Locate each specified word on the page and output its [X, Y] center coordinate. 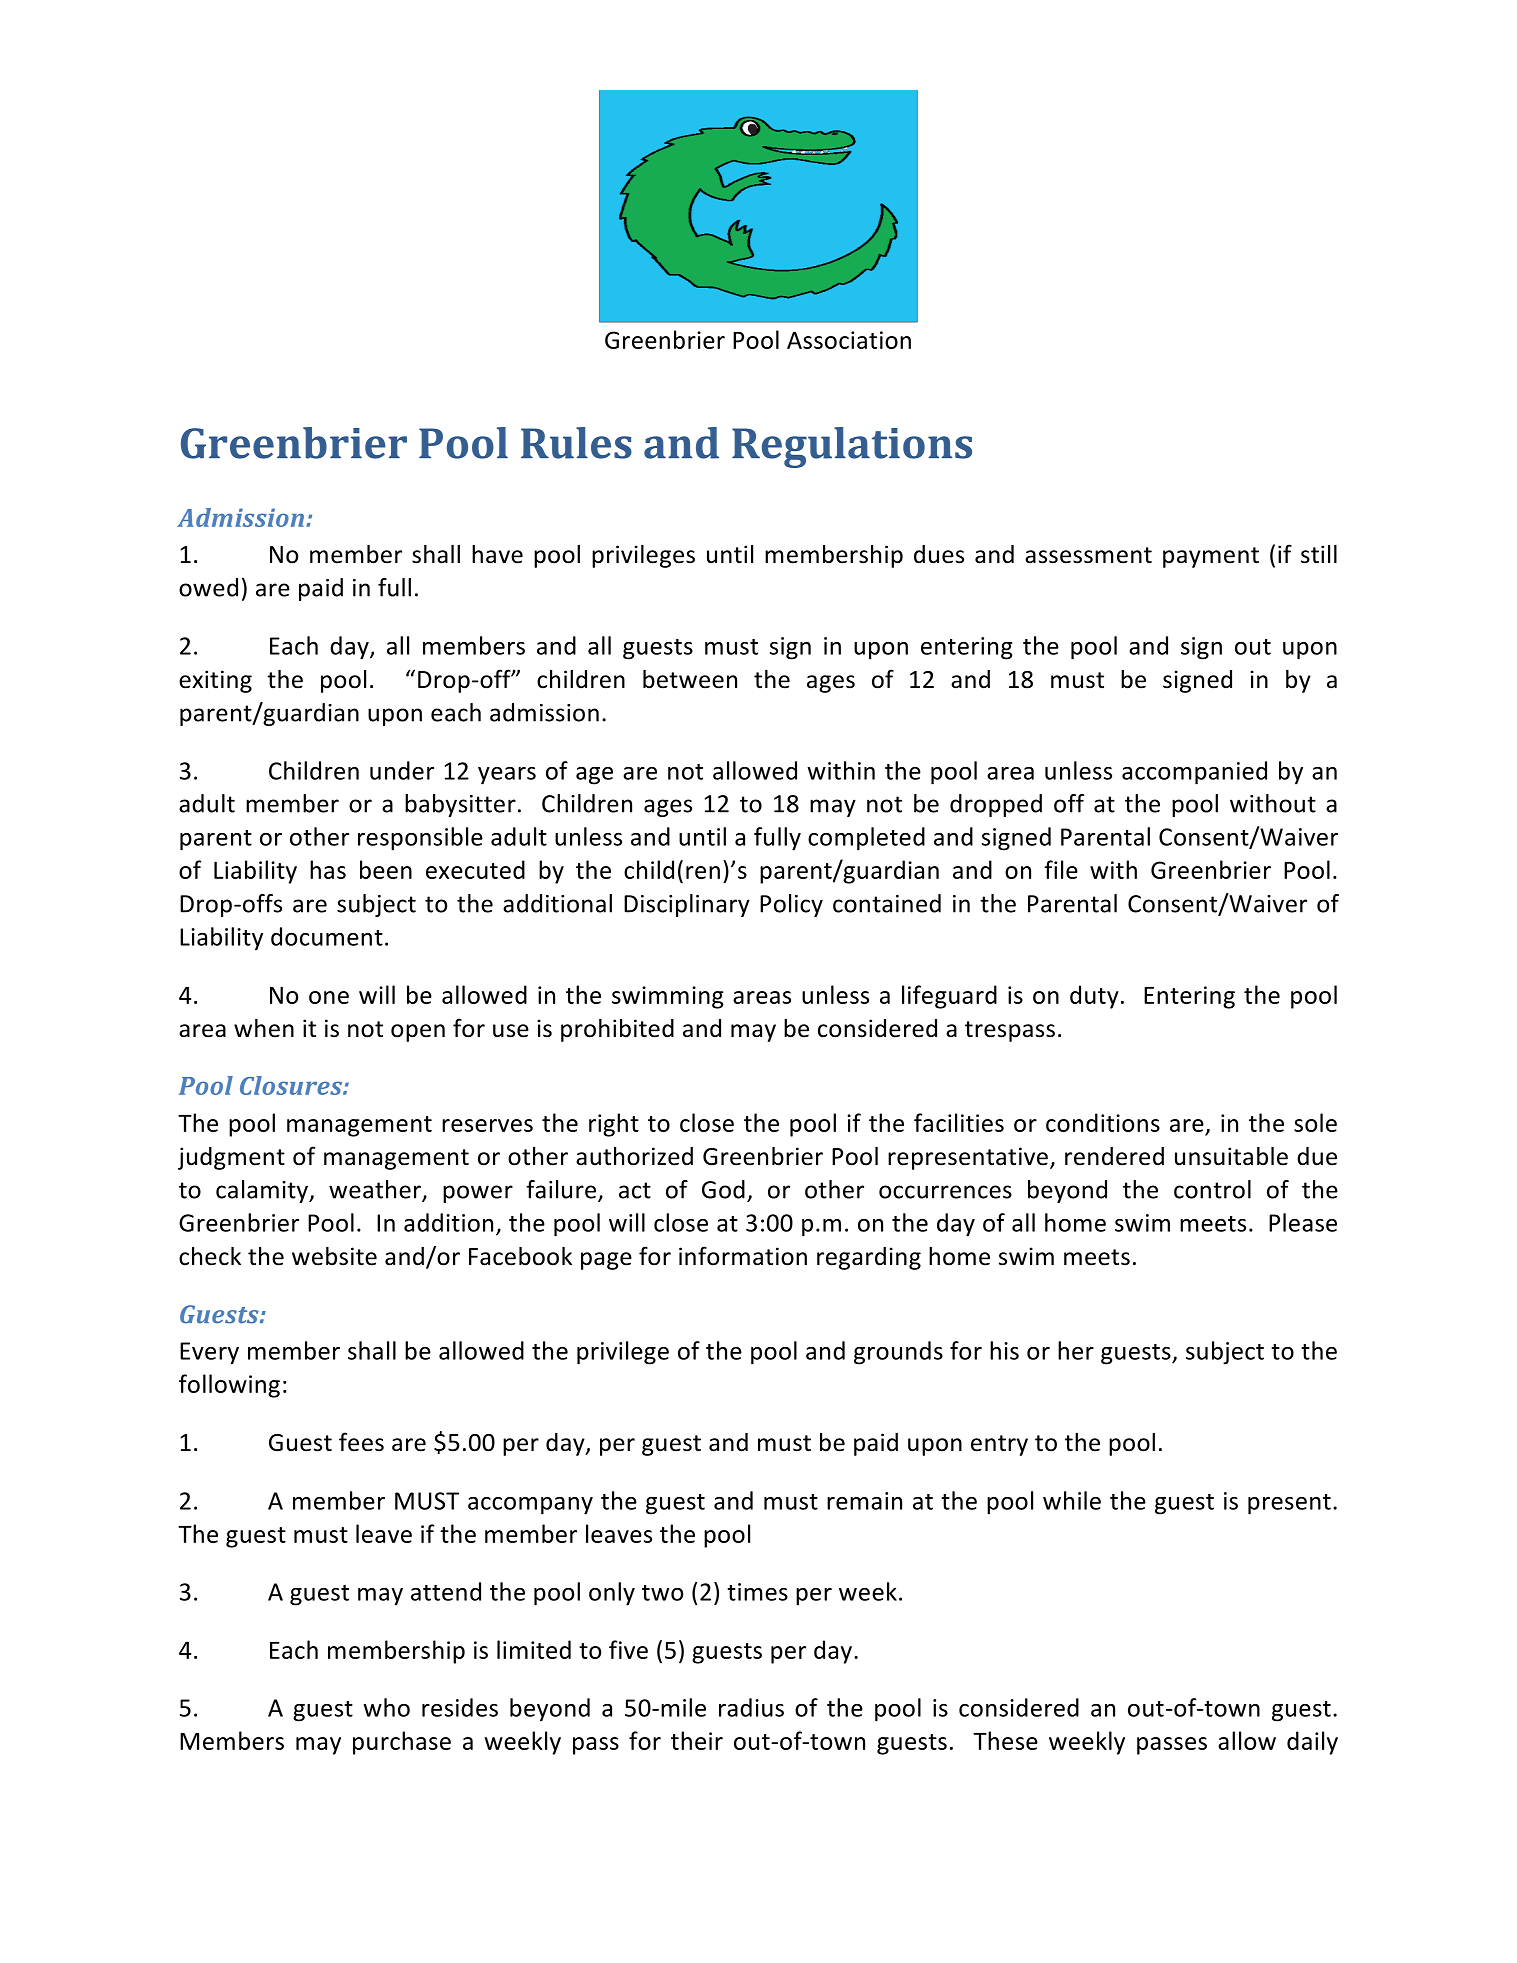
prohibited [617, 1030]
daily [1312, 1743]
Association [849, 340]
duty [1094, 997]
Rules [576, 443]
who [386, 1707]
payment [1211, 557]
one [329, 997]
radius [751, 1707]
